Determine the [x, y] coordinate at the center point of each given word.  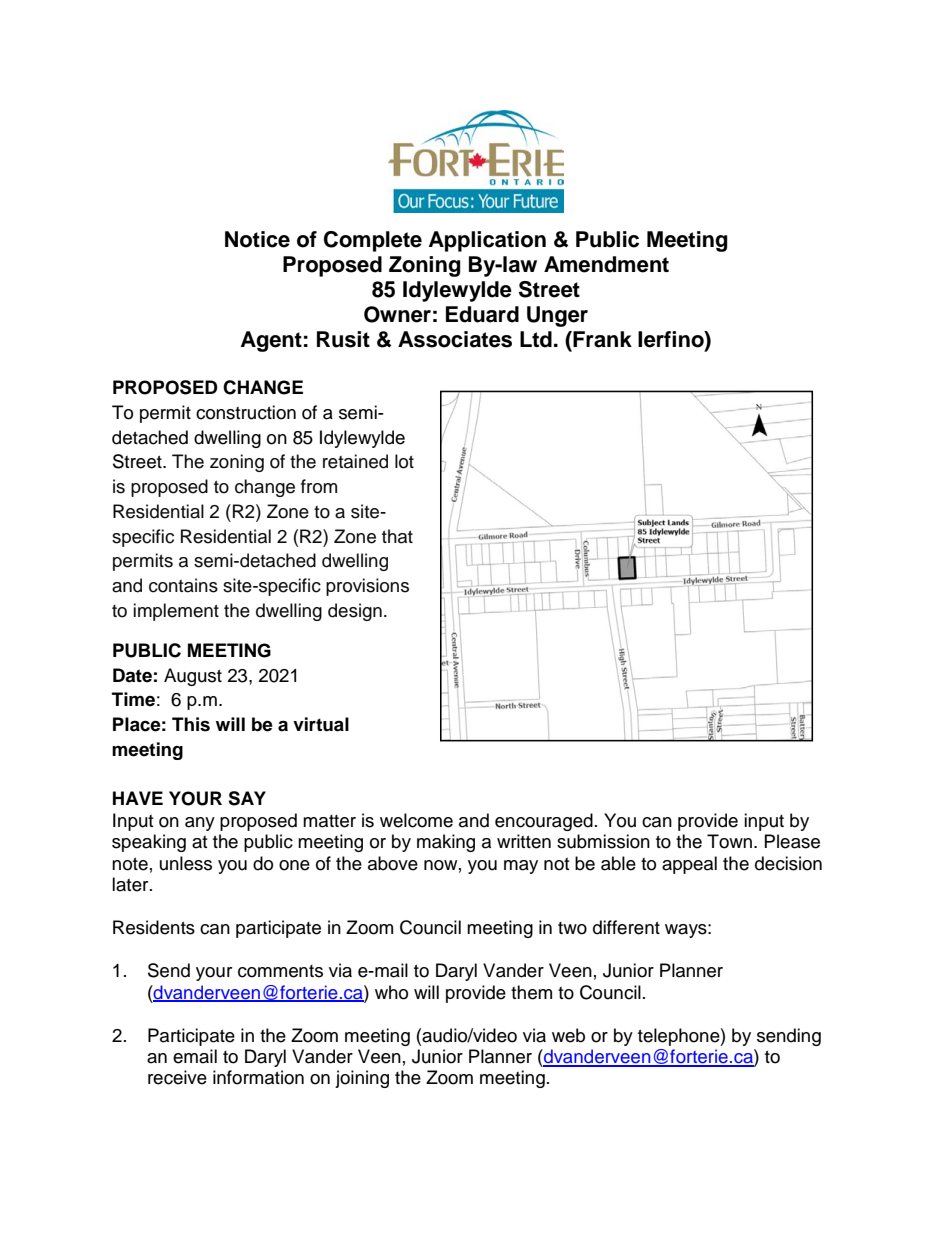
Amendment [606, 264]
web [568, 1035]
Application [487, 241]
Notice [257, 239]
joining [362, 1079]
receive [177, 1077]
